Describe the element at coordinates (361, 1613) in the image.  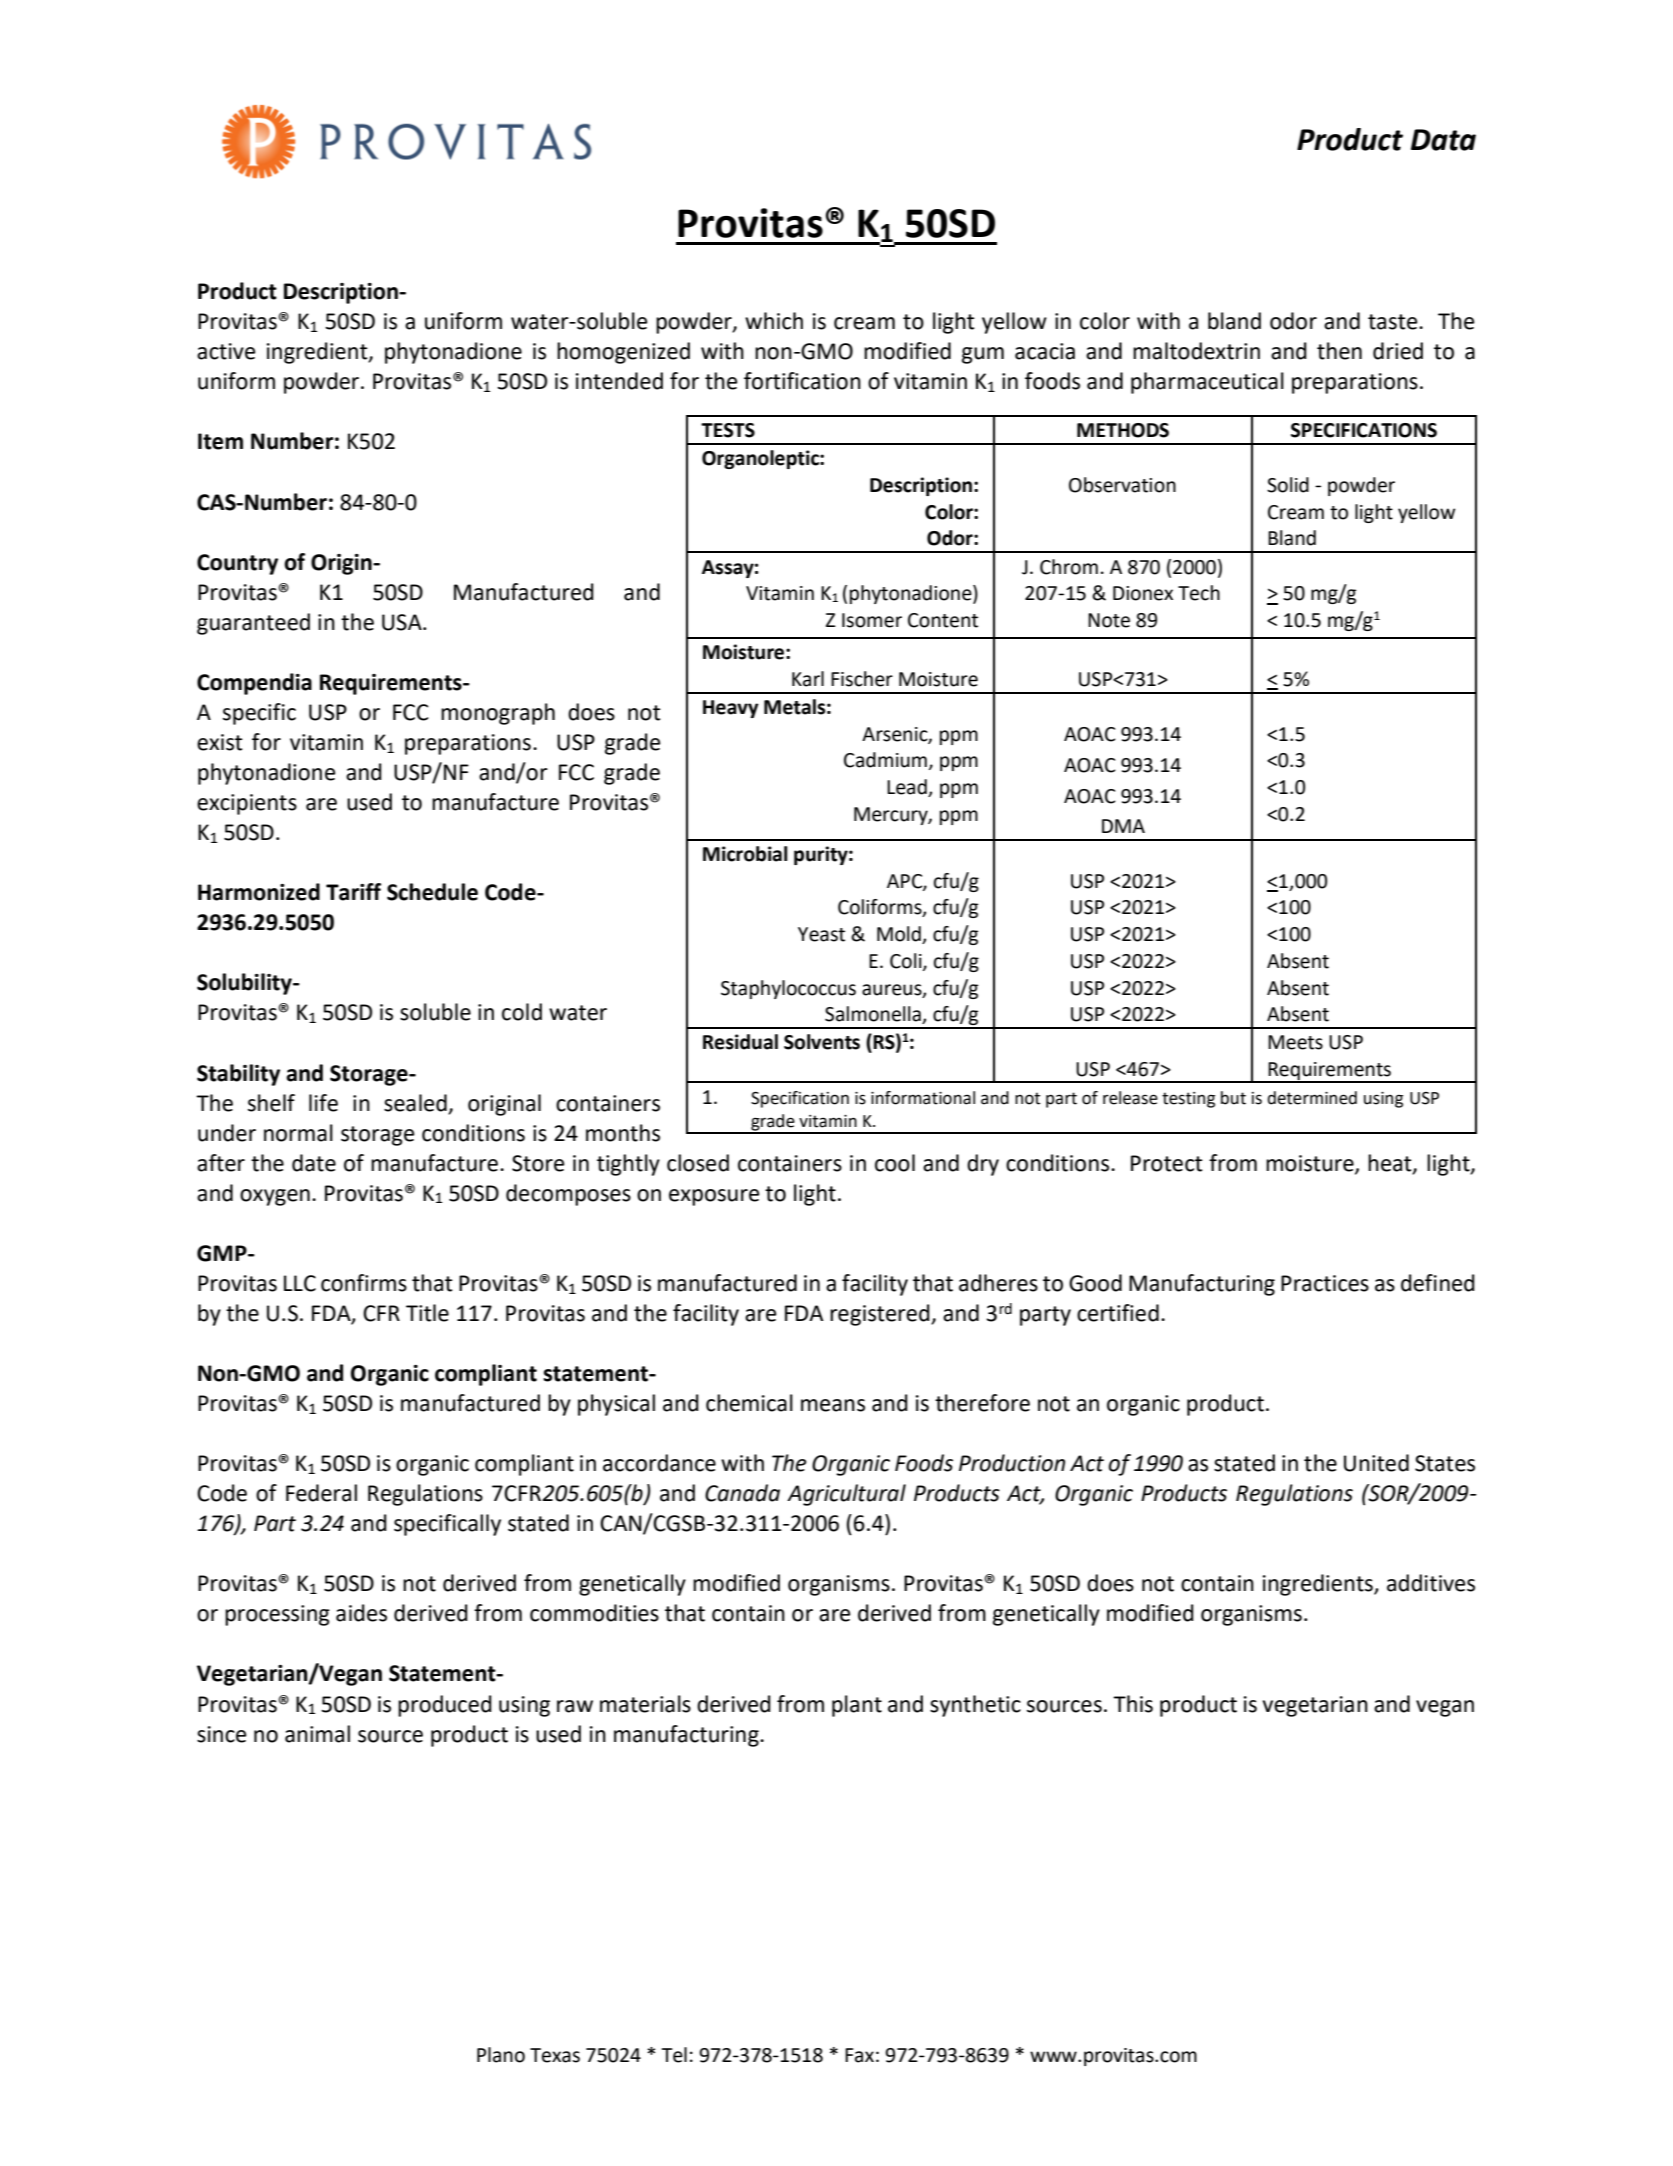
I see `aides` at that location.
